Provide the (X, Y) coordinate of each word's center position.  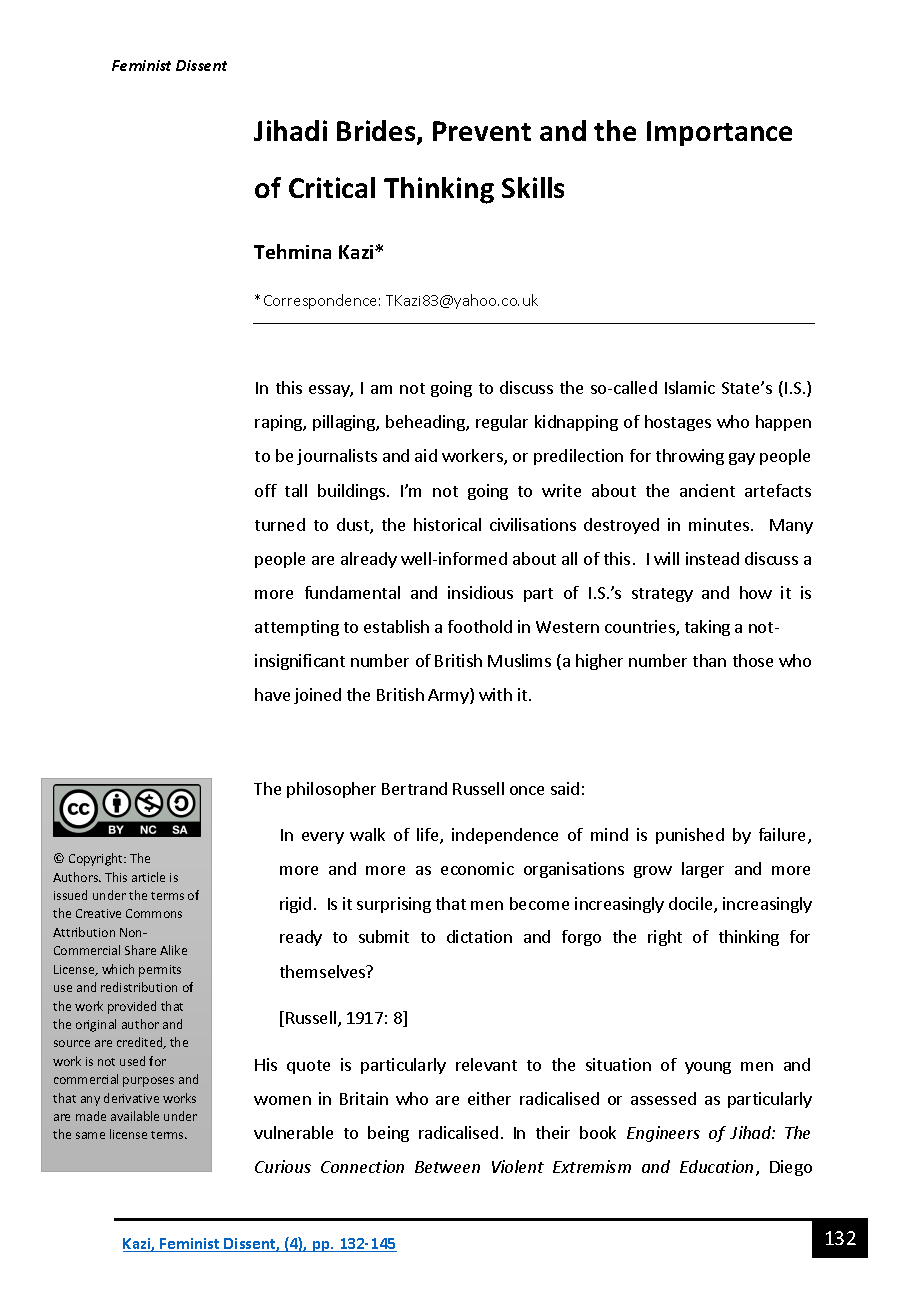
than (709, 660)
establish (396, 626)
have (272, 694)
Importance (719, 133)
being (388, 1134)
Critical (332, 187)
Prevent (482, 131)
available (135, 1116)
